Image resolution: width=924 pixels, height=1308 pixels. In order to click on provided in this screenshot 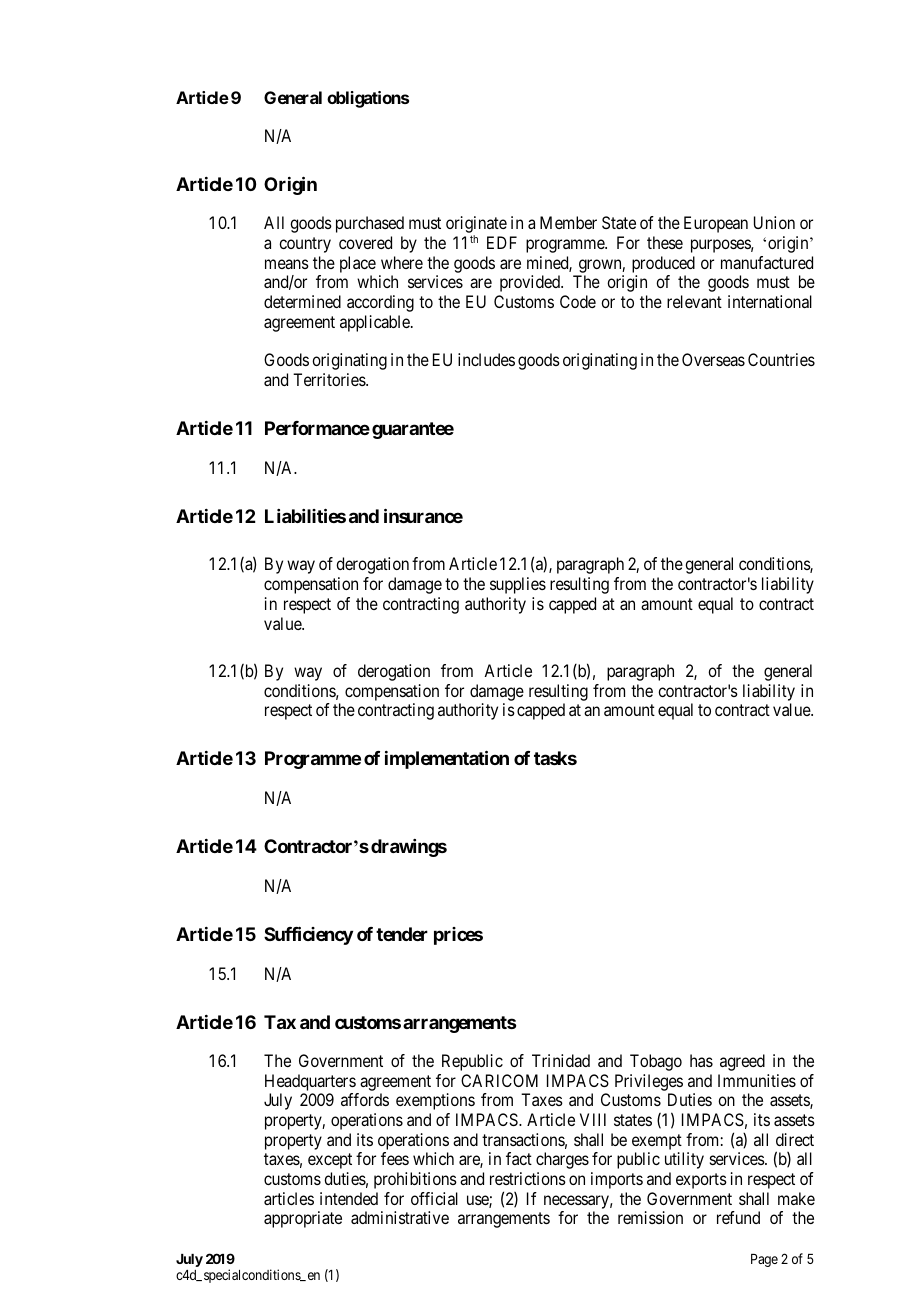, I will do `click(531, 283)`.
